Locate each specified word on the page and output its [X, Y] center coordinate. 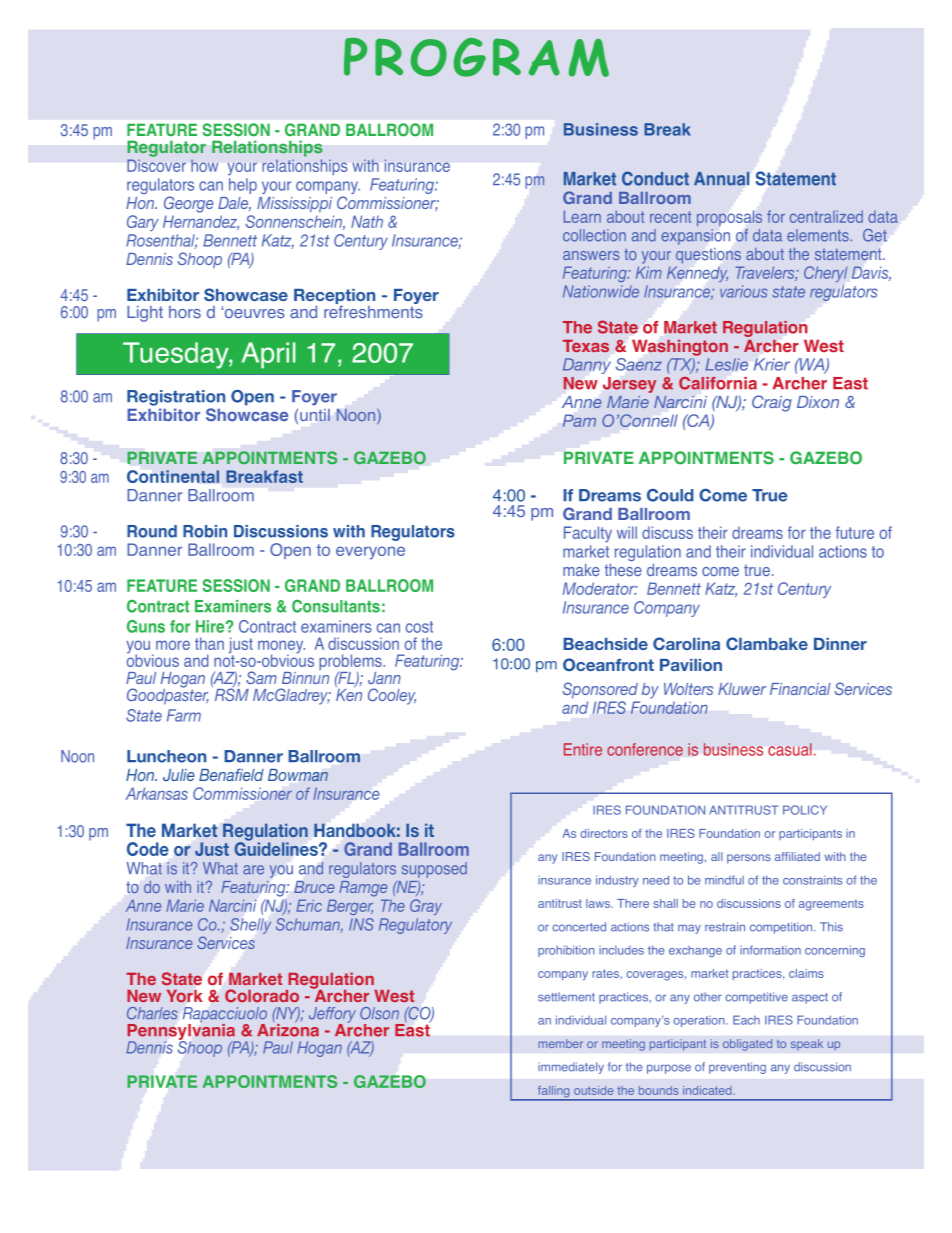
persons [749, 859]
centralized [826, 216]
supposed [434, 870]
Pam [579, 421]
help [243, 186]
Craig [772, 403]
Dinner [840, 644]
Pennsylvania [182, 1033]
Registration [176, 398]
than [209, 643]
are [253, 870]
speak [807, 1045]
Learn [582, 216]
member [560, 1043]
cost [419, 627]
